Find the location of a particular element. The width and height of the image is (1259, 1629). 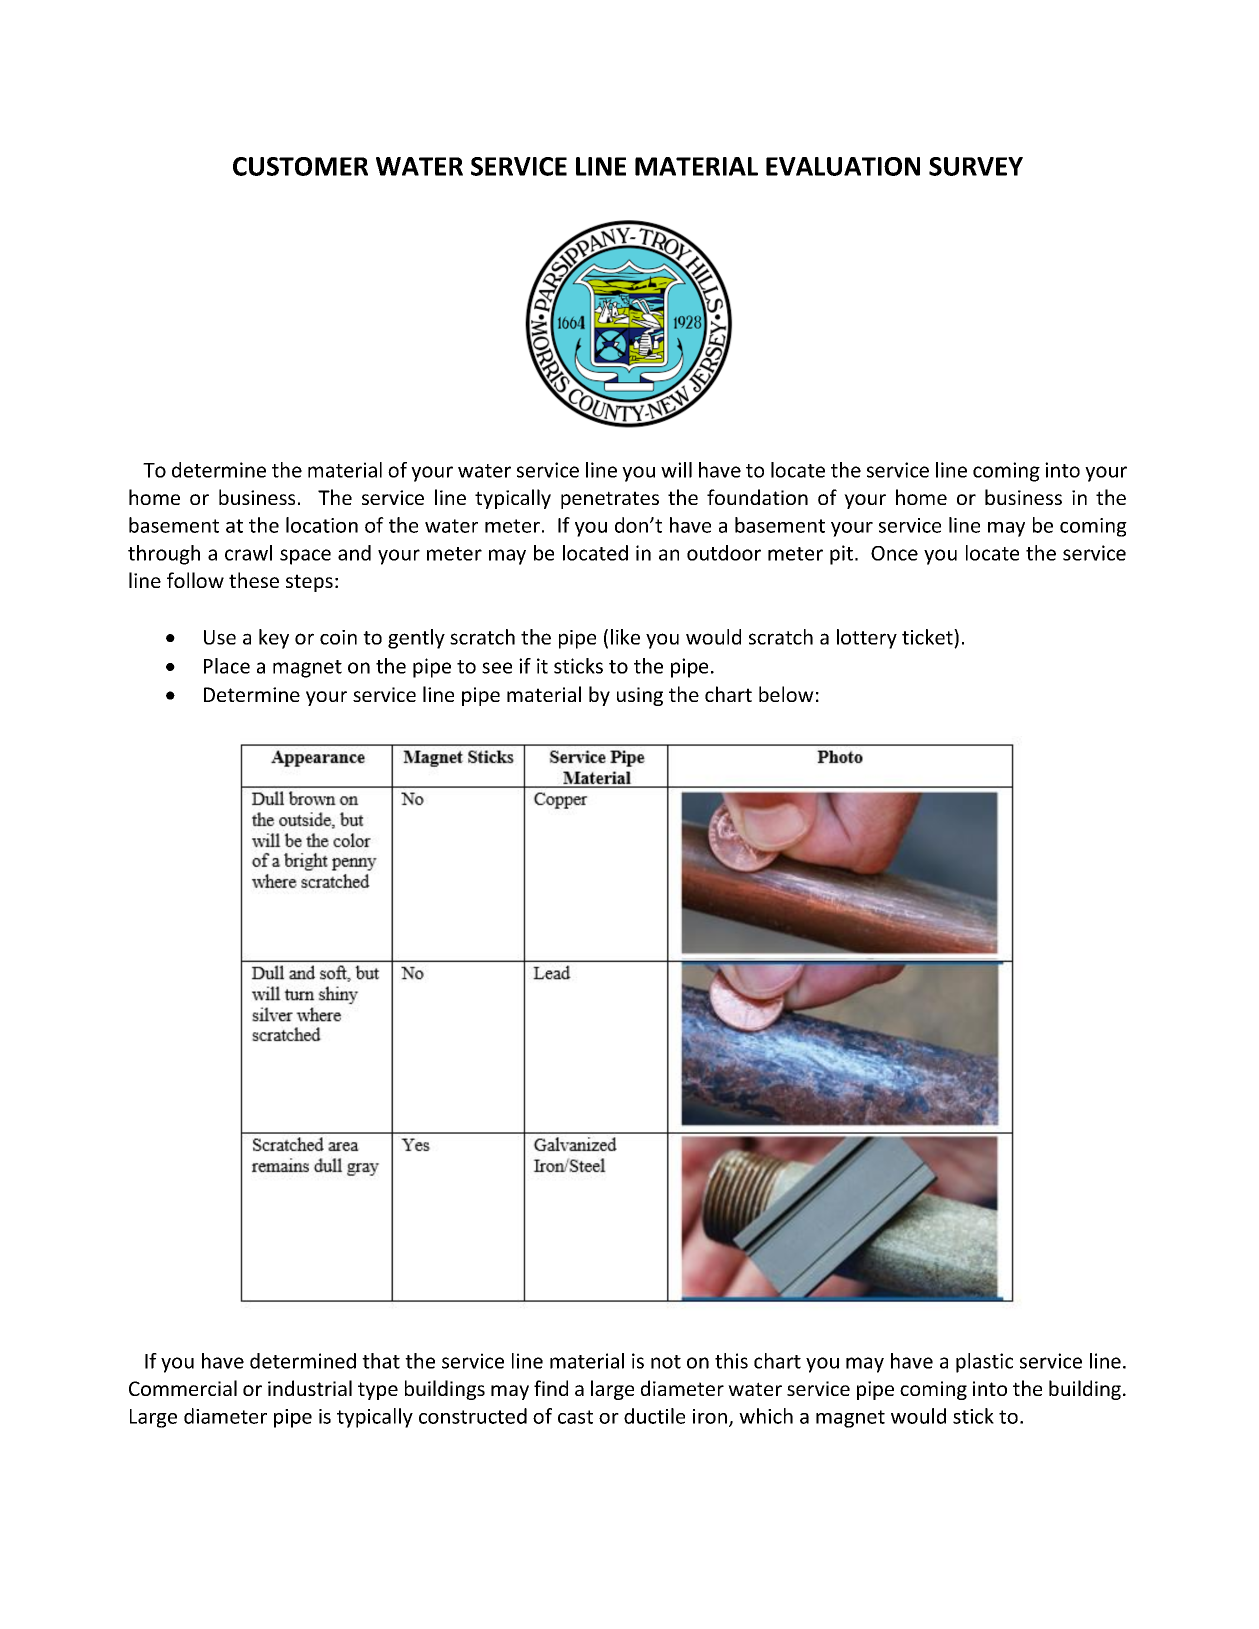

using is located at coordinates (640, 696).
